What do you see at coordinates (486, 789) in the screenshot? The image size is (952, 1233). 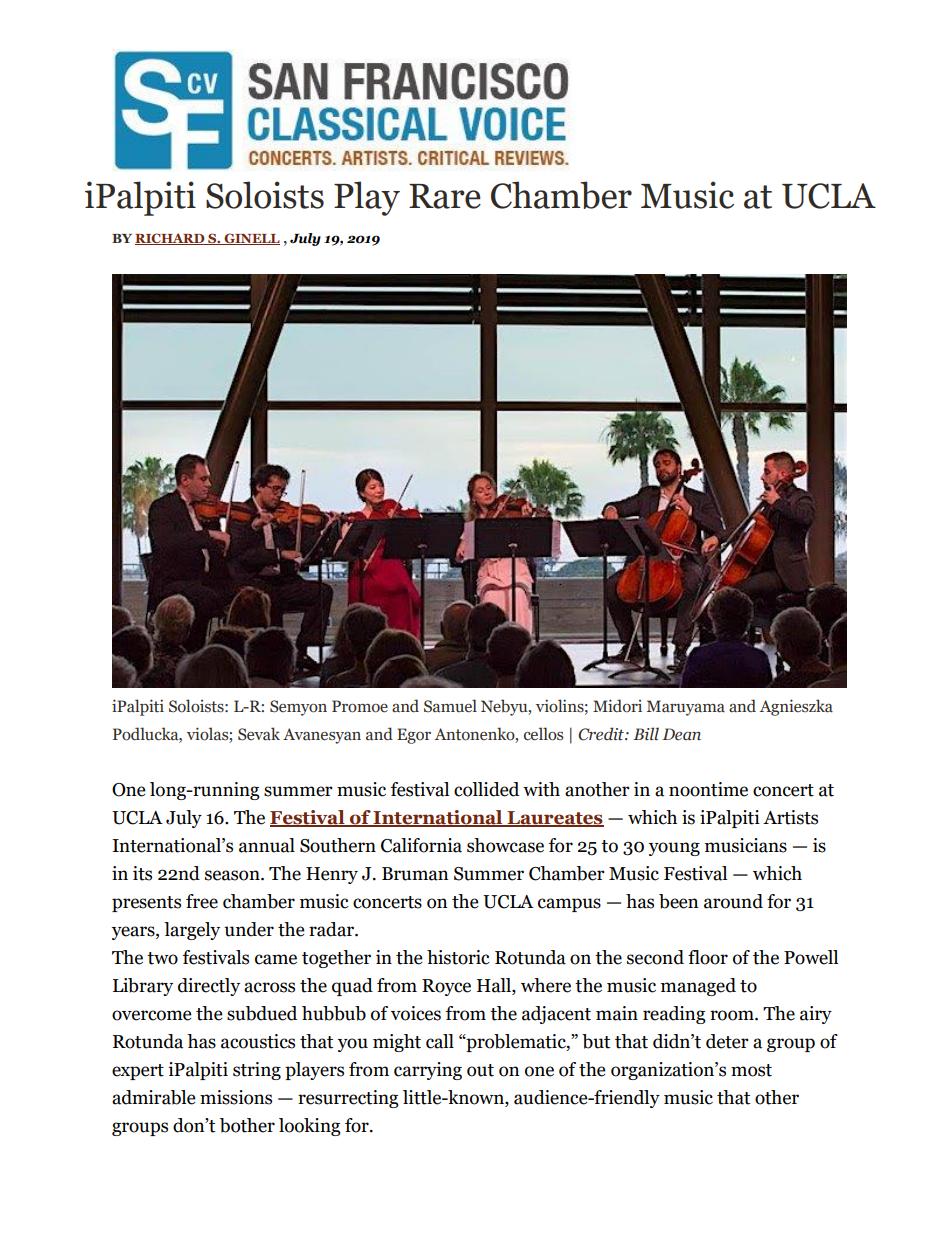 I see `collided` at bounding box center [486, 789].
